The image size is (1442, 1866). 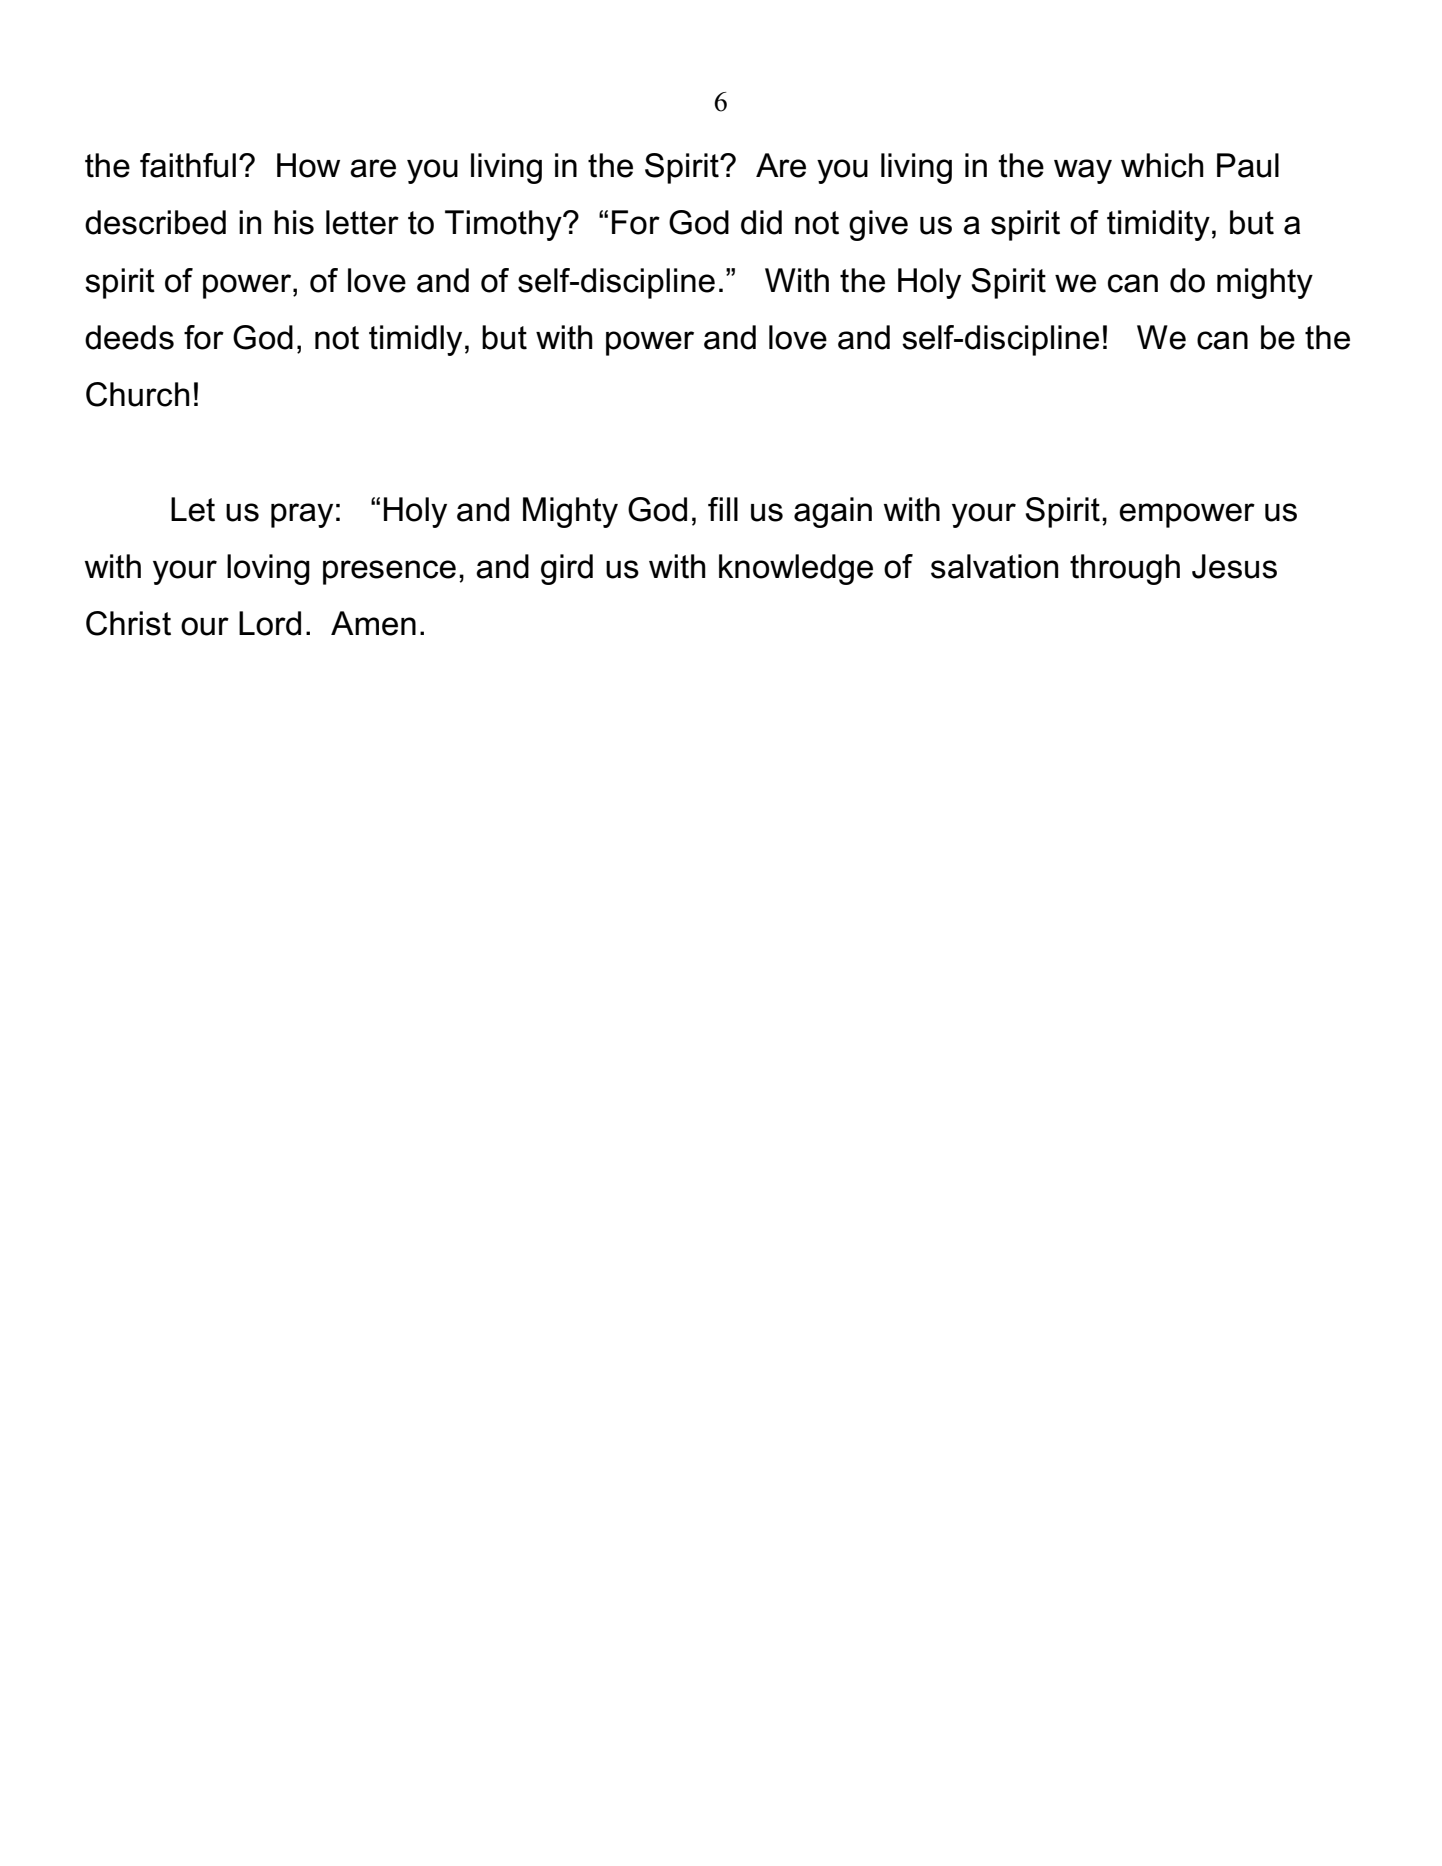 What do you see at coordinates (138, 394) in the screenshot?
I see `Church` at bounding box center [138, 394].
